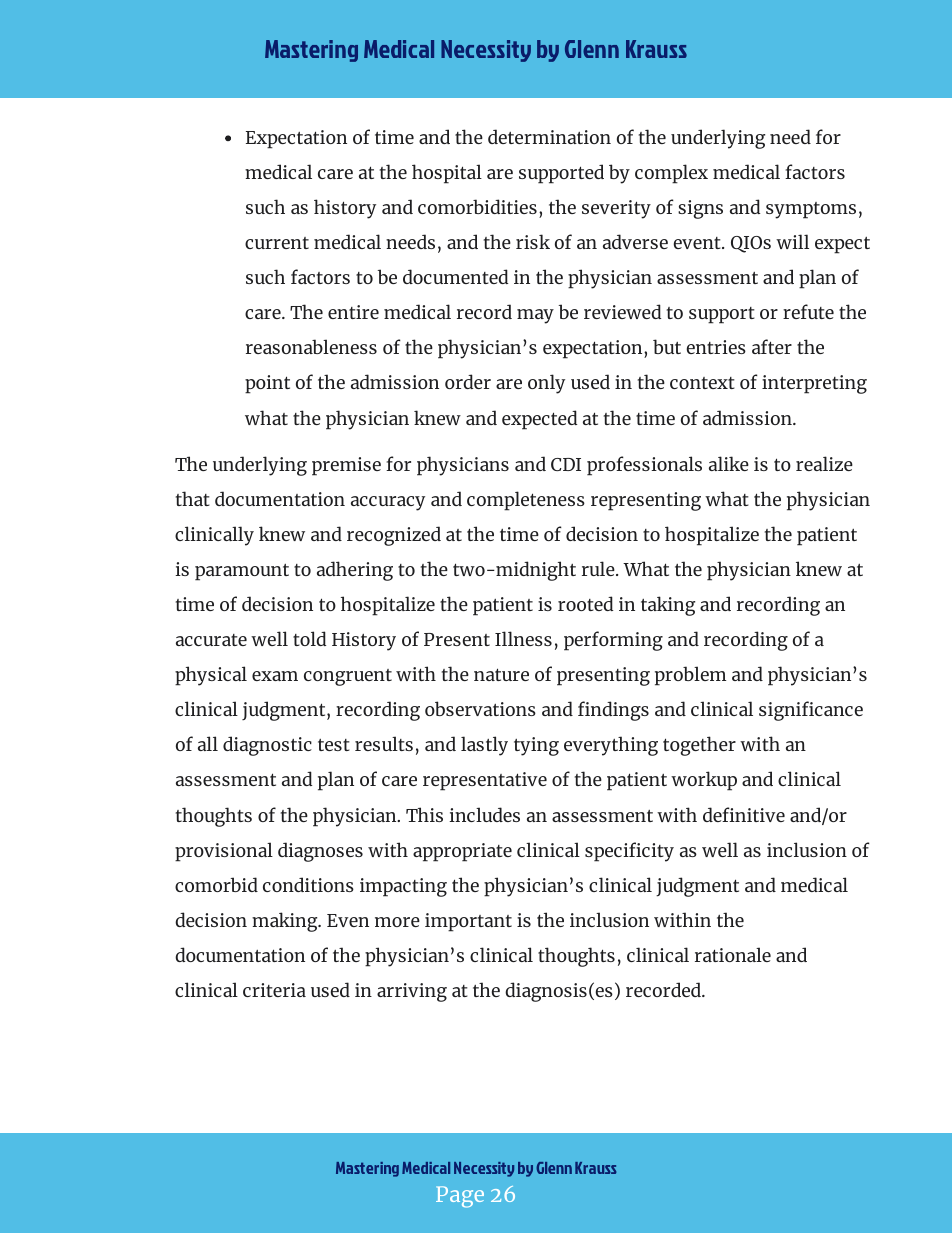 The width and height of the page is (952, 1233). Describe the element at coordinates (700, 209) in the page. I see `signs` at that location.
